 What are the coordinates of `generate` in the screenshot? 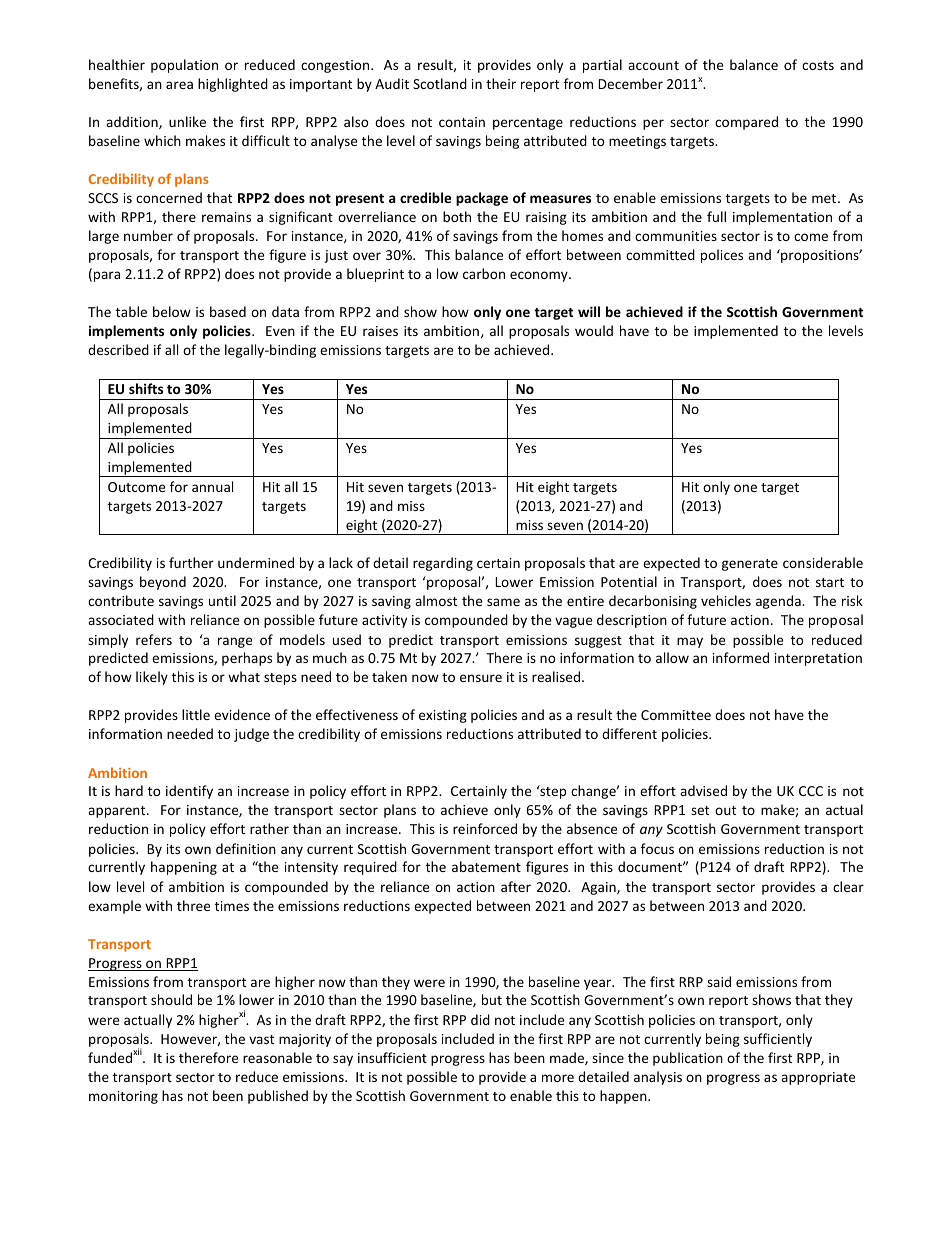 It's located at (750, 565).
